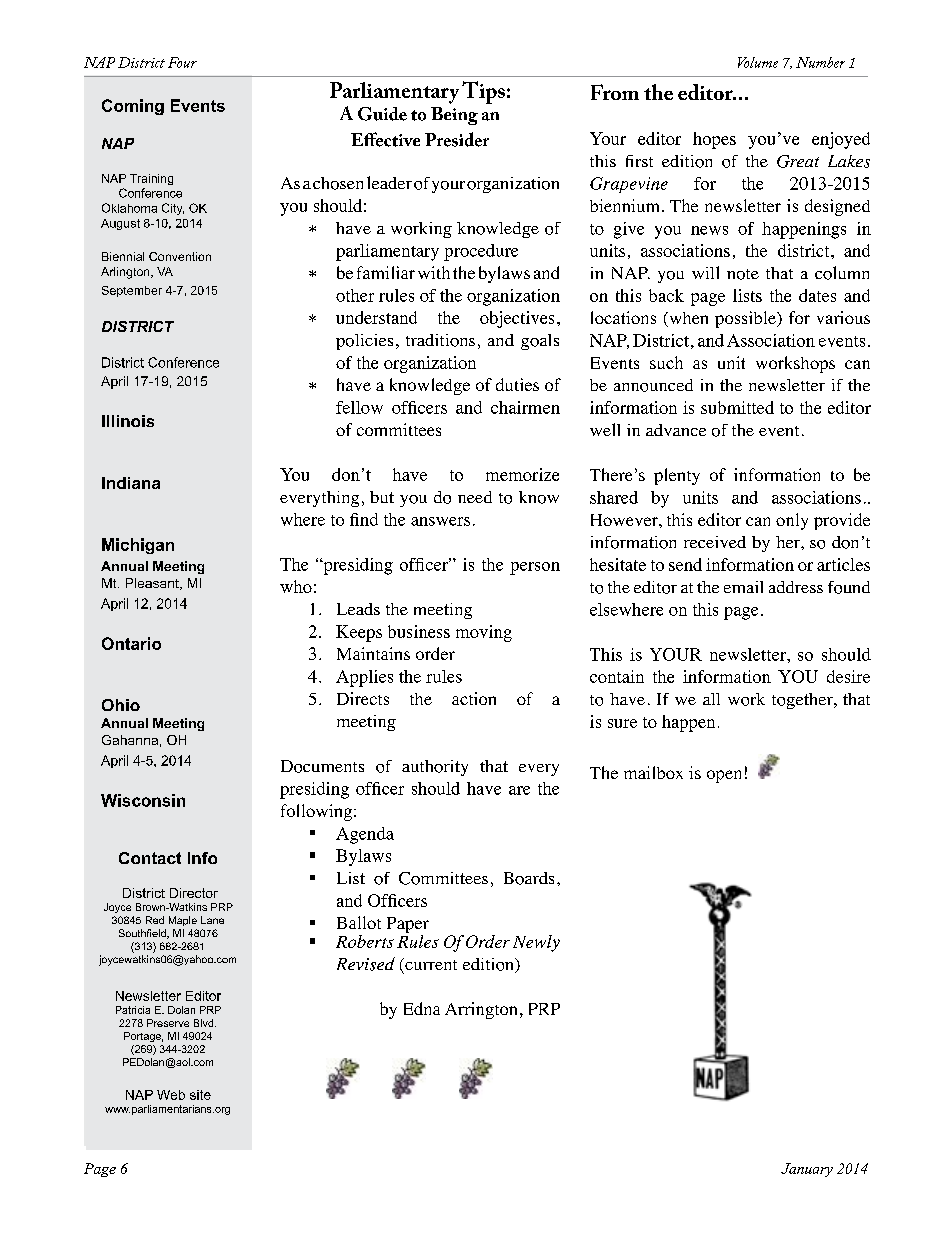 The width and height of the screenshot is (952, 1233). I want to click on Pleasant, so click(153, 584).
